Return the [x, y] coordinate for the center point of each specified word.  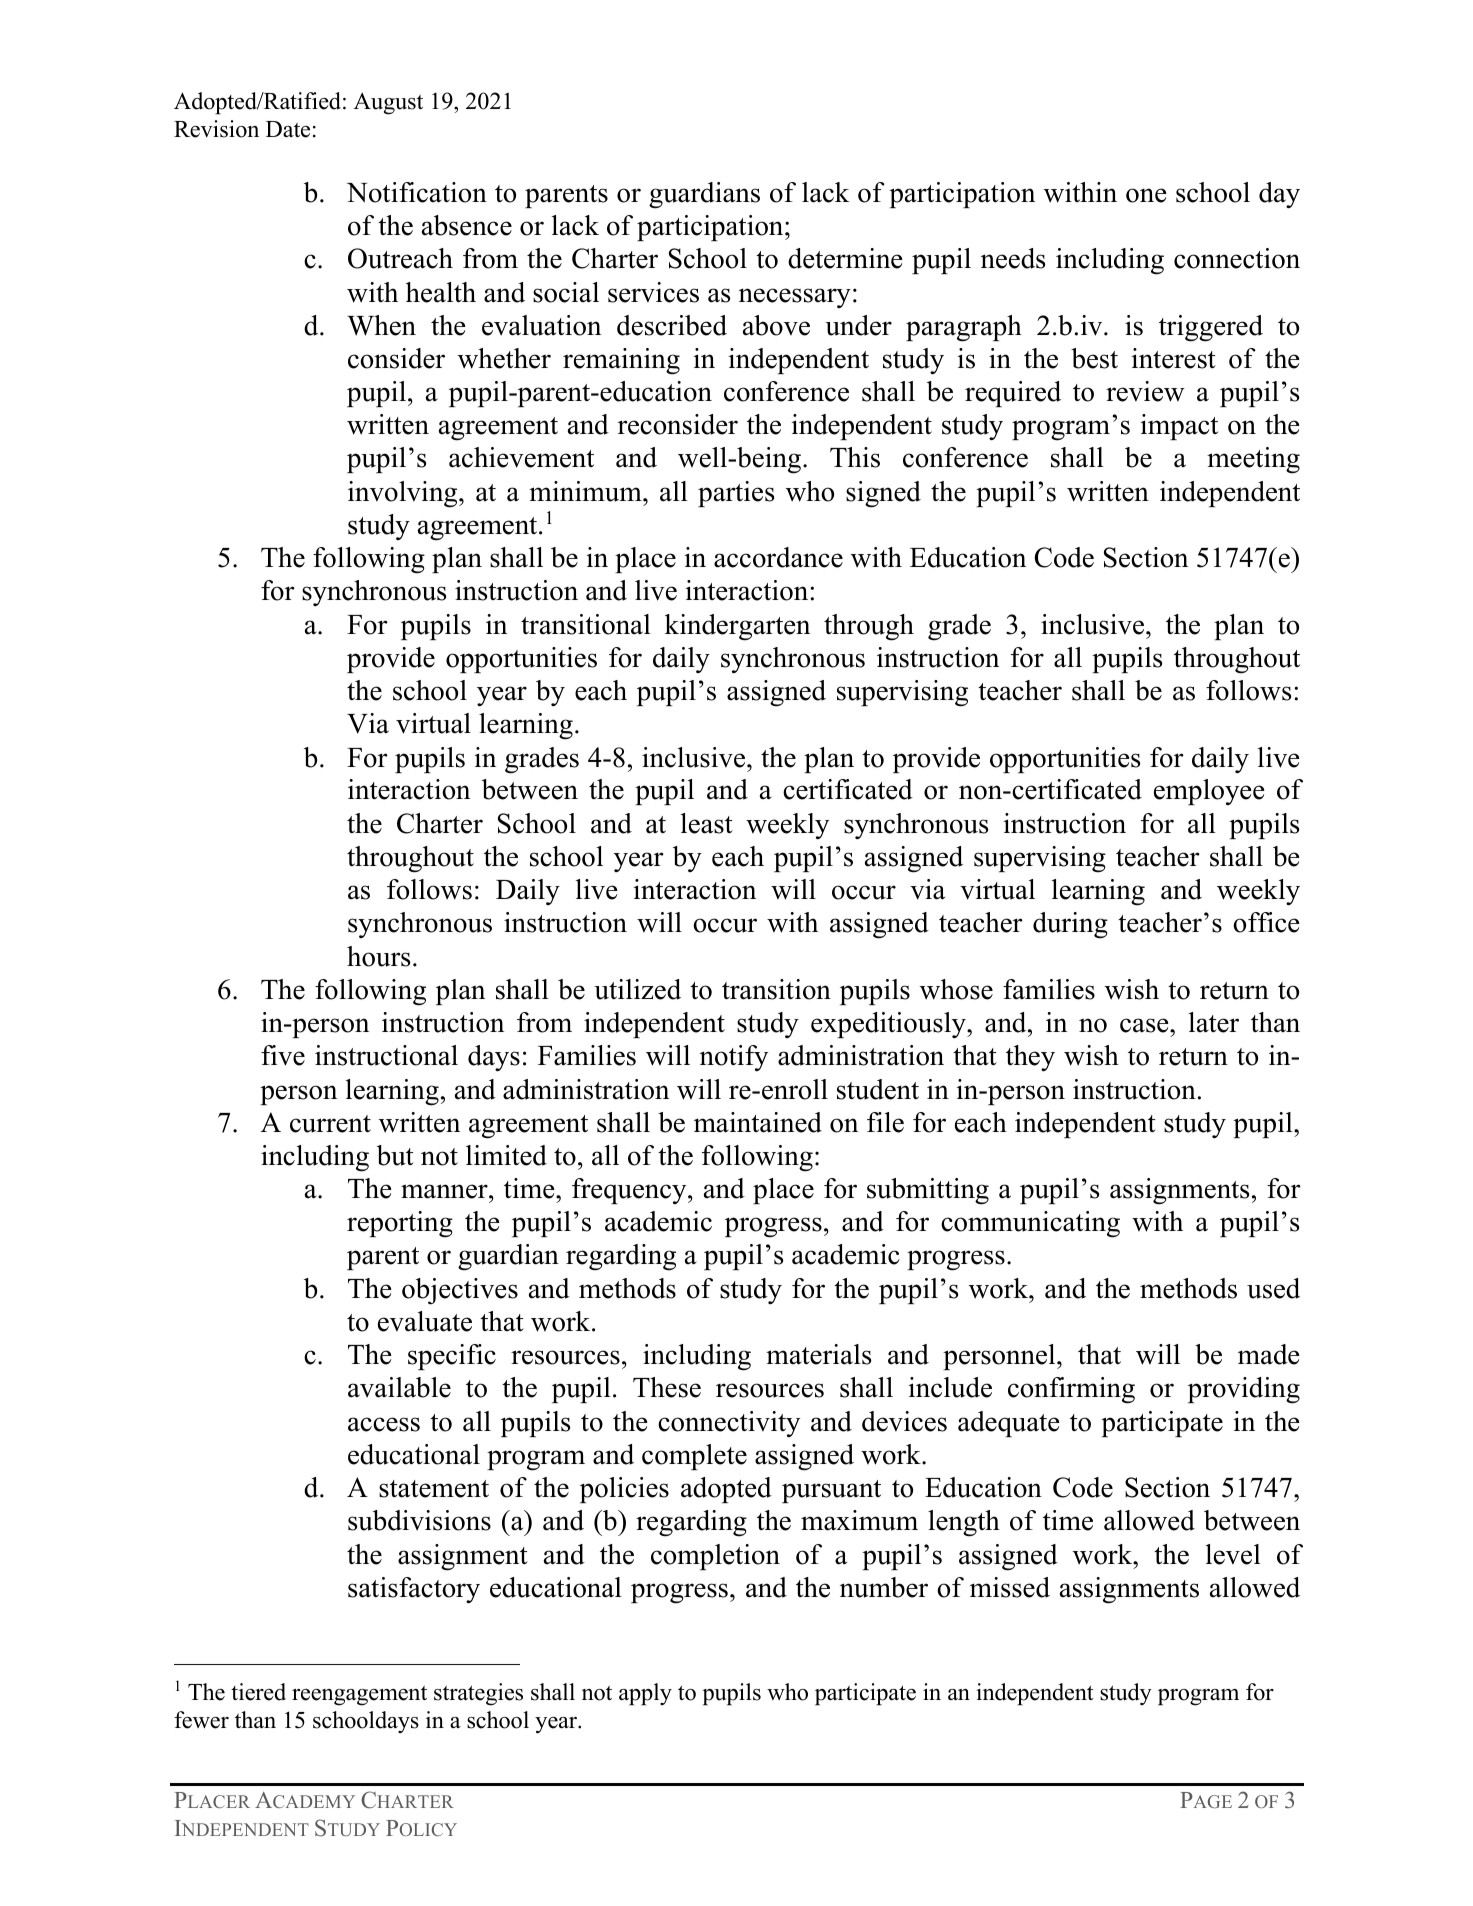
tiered [258, 1692]
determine [845, 258]
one [1146, 195]
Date [288, 129]
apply [645, 1694]
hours [378, 956]
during [1070, 925]
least [707, 823]
